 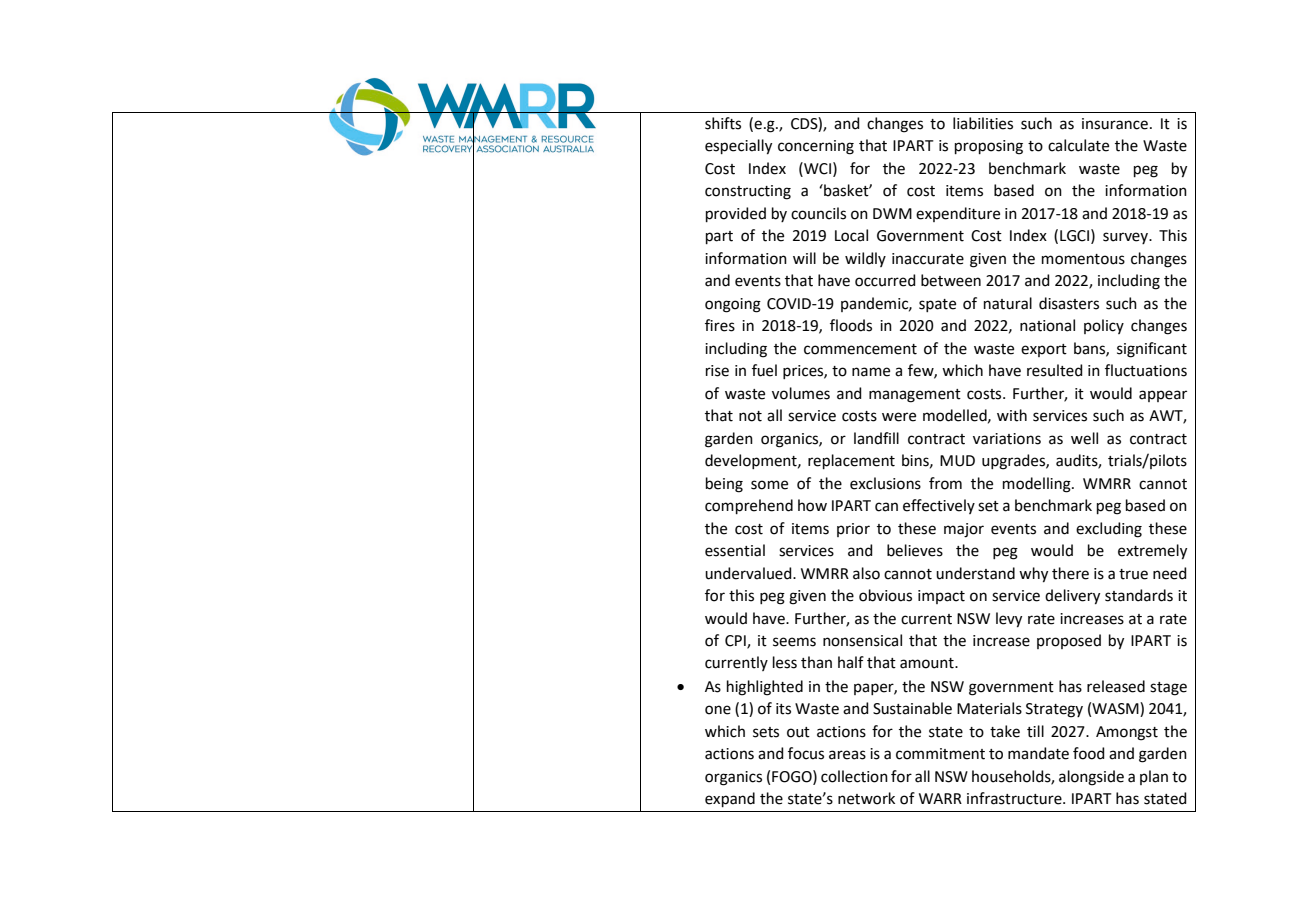 I want to click on undervalued, so click(x=749, y=573).
